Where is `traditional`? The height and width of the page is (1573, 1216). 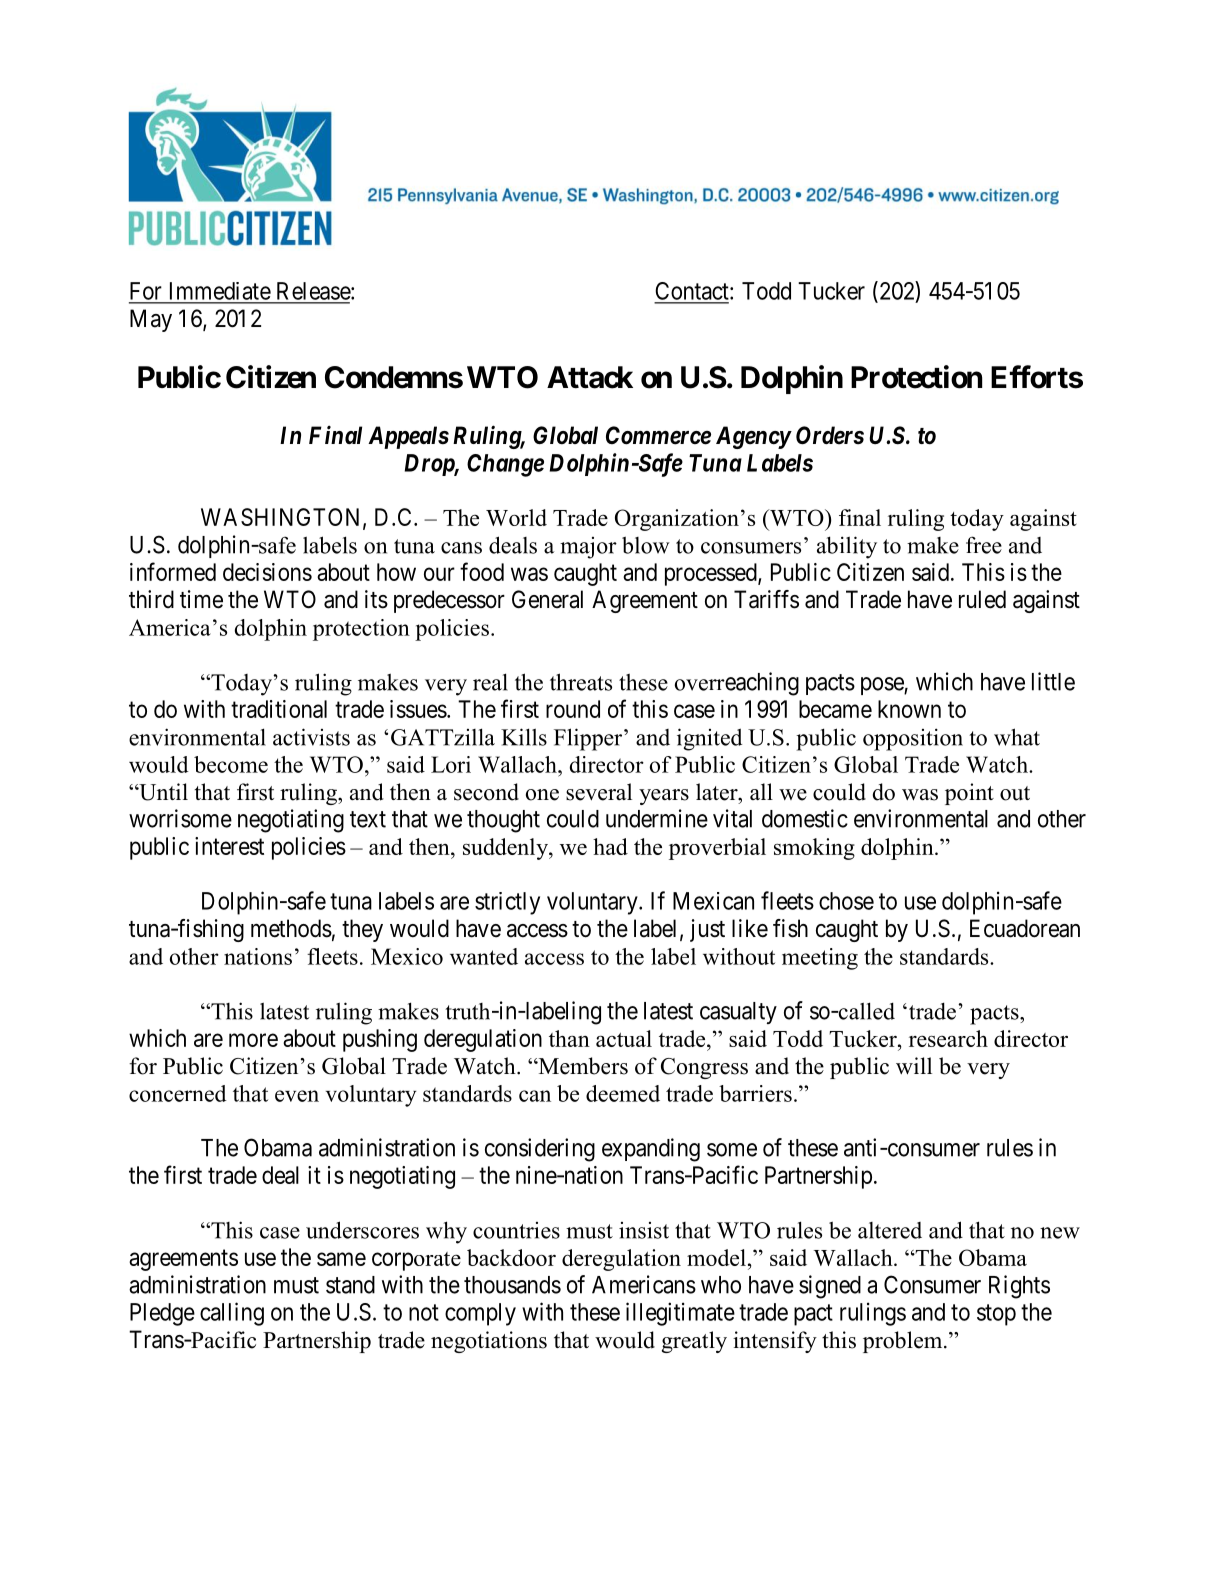 traditional is located at coordinates (279, 709).
